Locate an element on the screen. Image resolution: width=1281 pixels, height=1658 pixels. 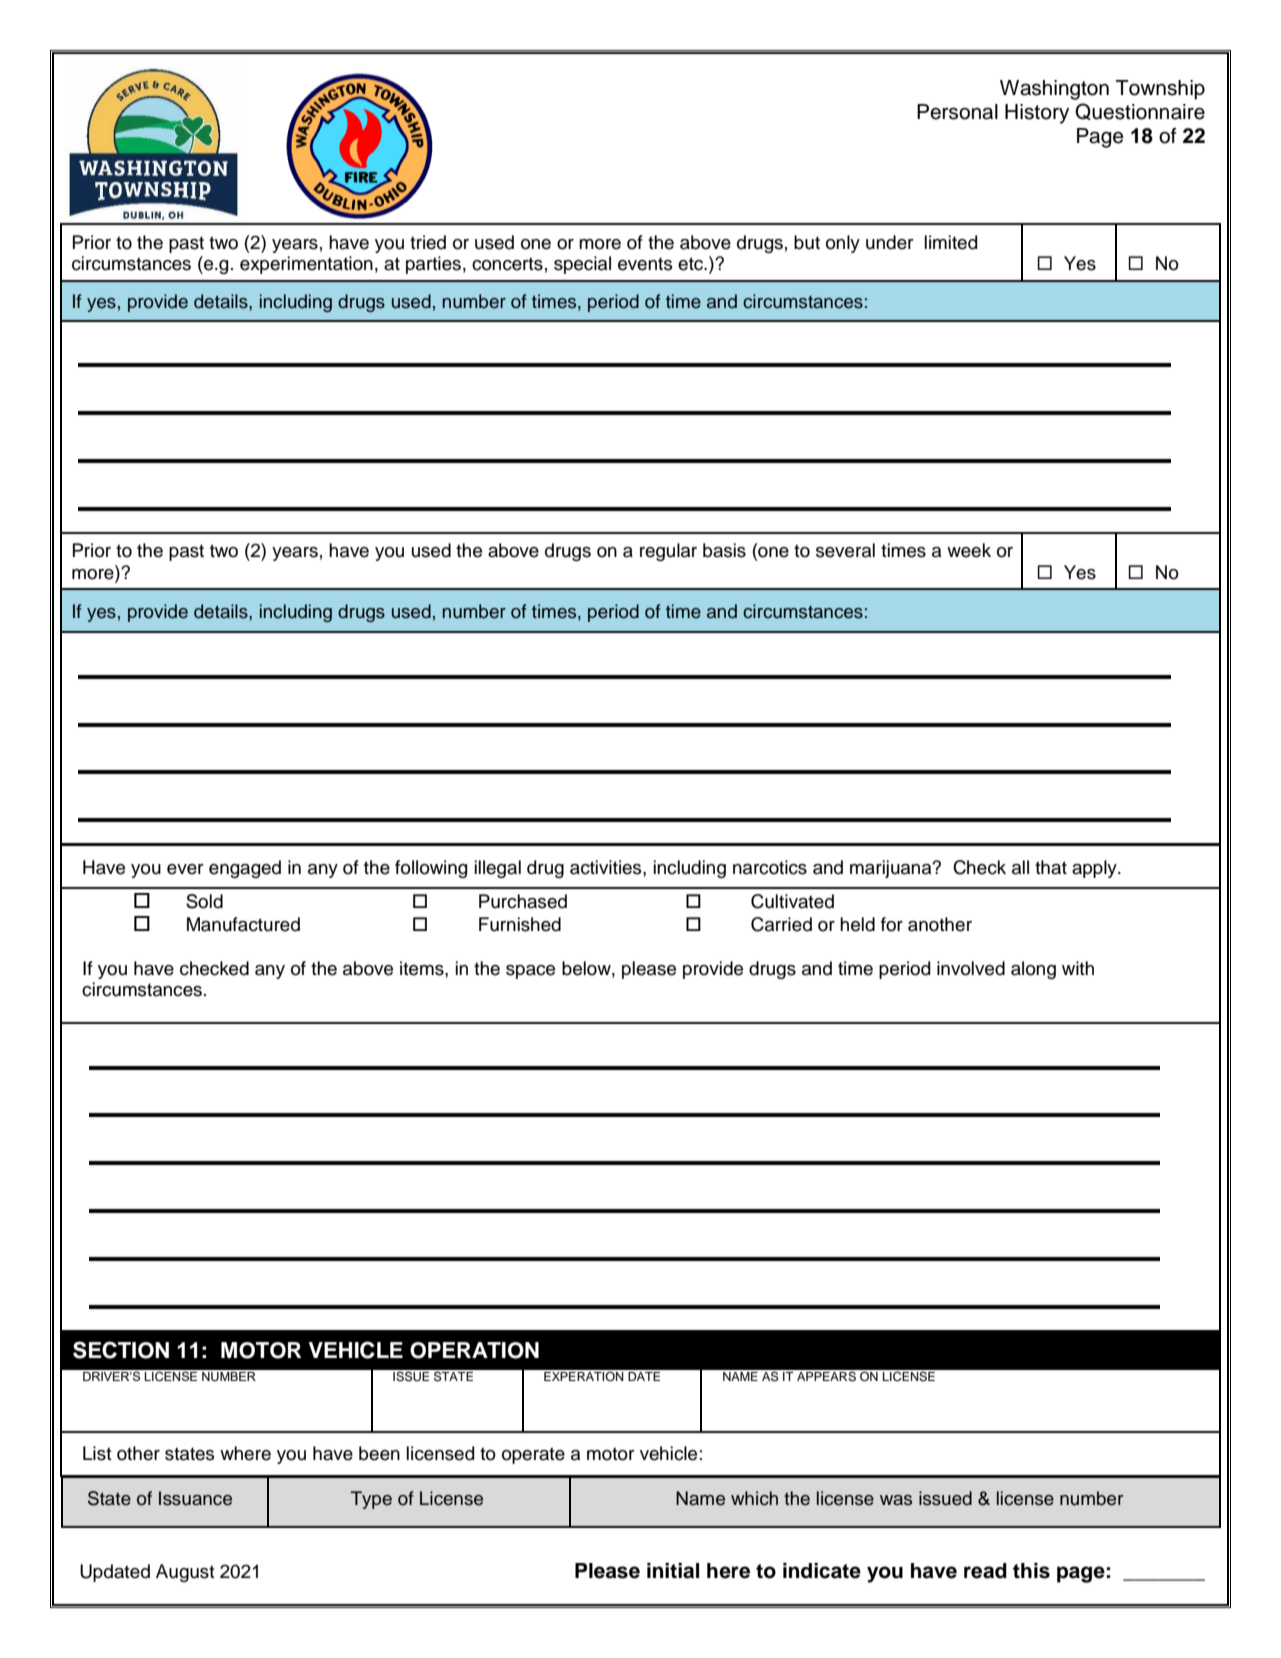
activities is located at coordinates (607, 867).
